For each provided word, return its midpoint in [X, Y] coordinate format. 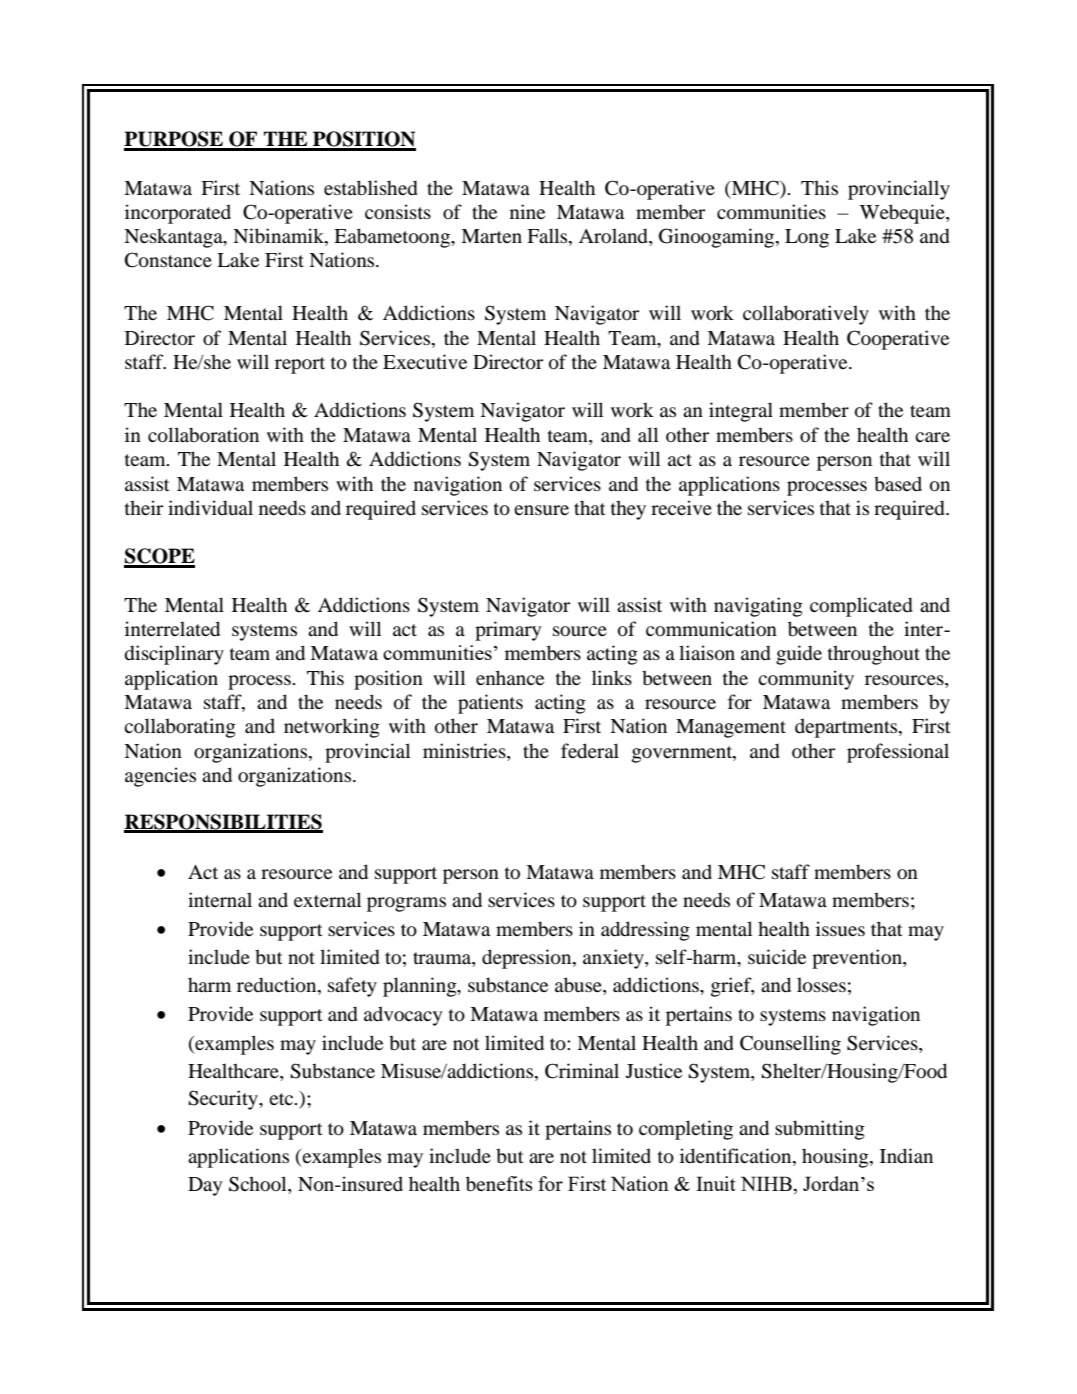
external [327, 899]
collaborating [180, 728]
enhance [510, 677]
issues [840, 929]
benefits [499, 1184]
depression [528, 959]
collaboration [203, 435]
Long [807, 238]
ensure [541, 510]
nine [527, 211]
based [898, 483]
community [806, 680]
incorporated [178, 214]
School [259, 1185]
